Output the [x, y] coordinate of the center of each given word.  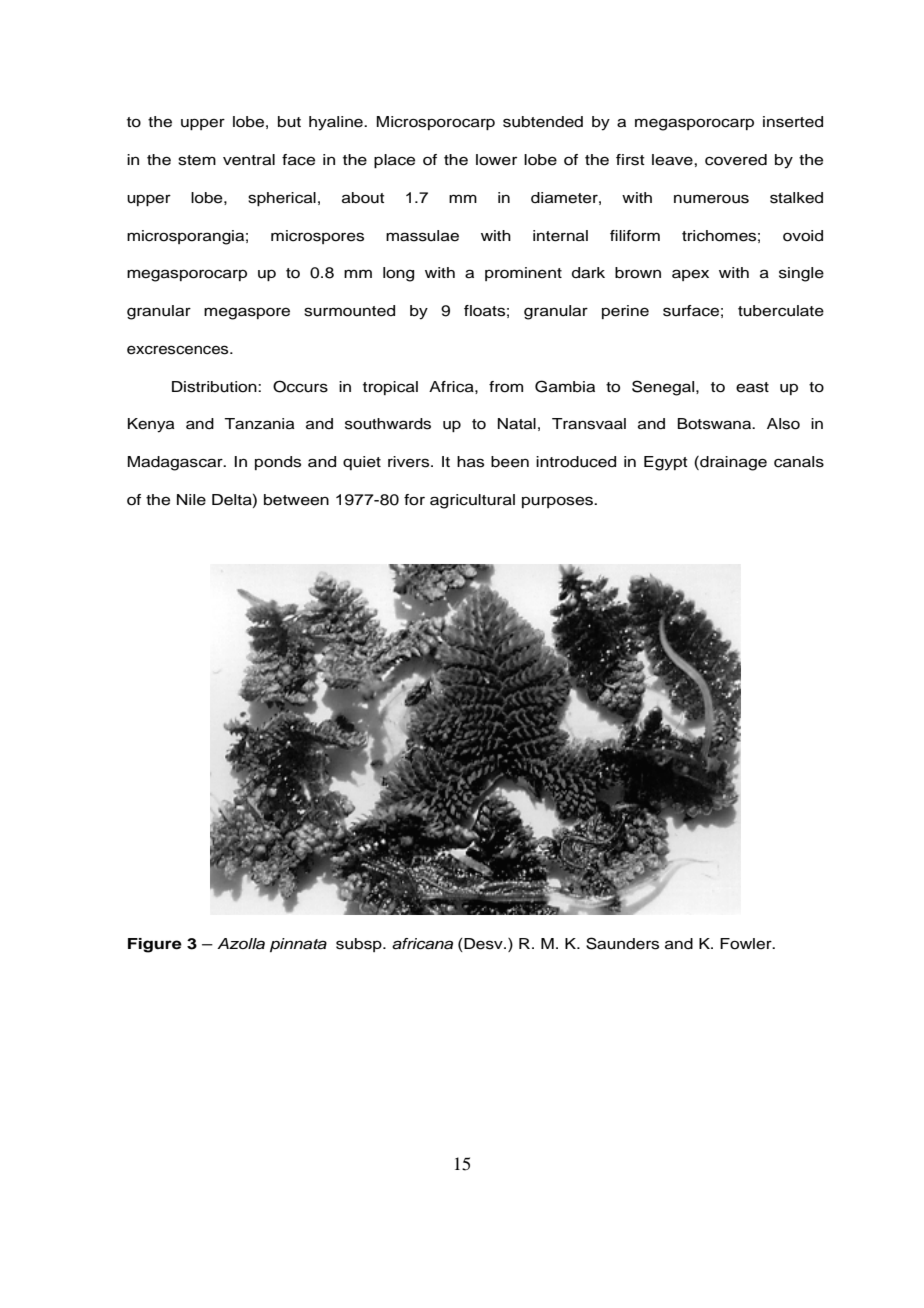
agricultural [472, 501]
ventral [249, 160]
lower [496, 160]
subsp [360, 945]
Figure [155, 945]
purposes [558, 502]
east [752, 387]
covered [736, 160]
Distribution [215, 387]
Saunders [622, 943]
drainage [732, 463]
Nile [191, 500]
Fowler [747, 944]
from [506, 387]
